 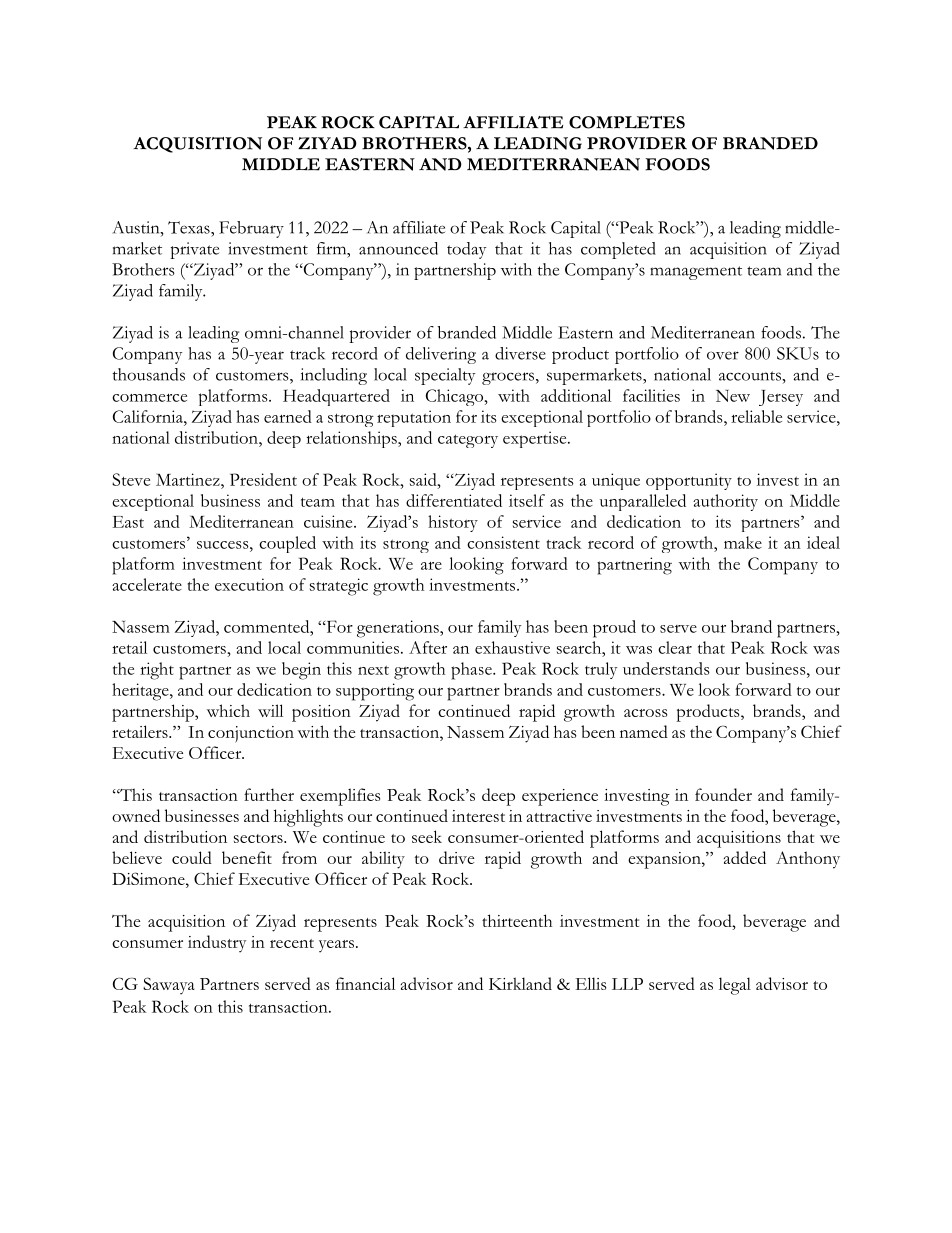 I want to click on delivering, so click(x=441, y=355).
